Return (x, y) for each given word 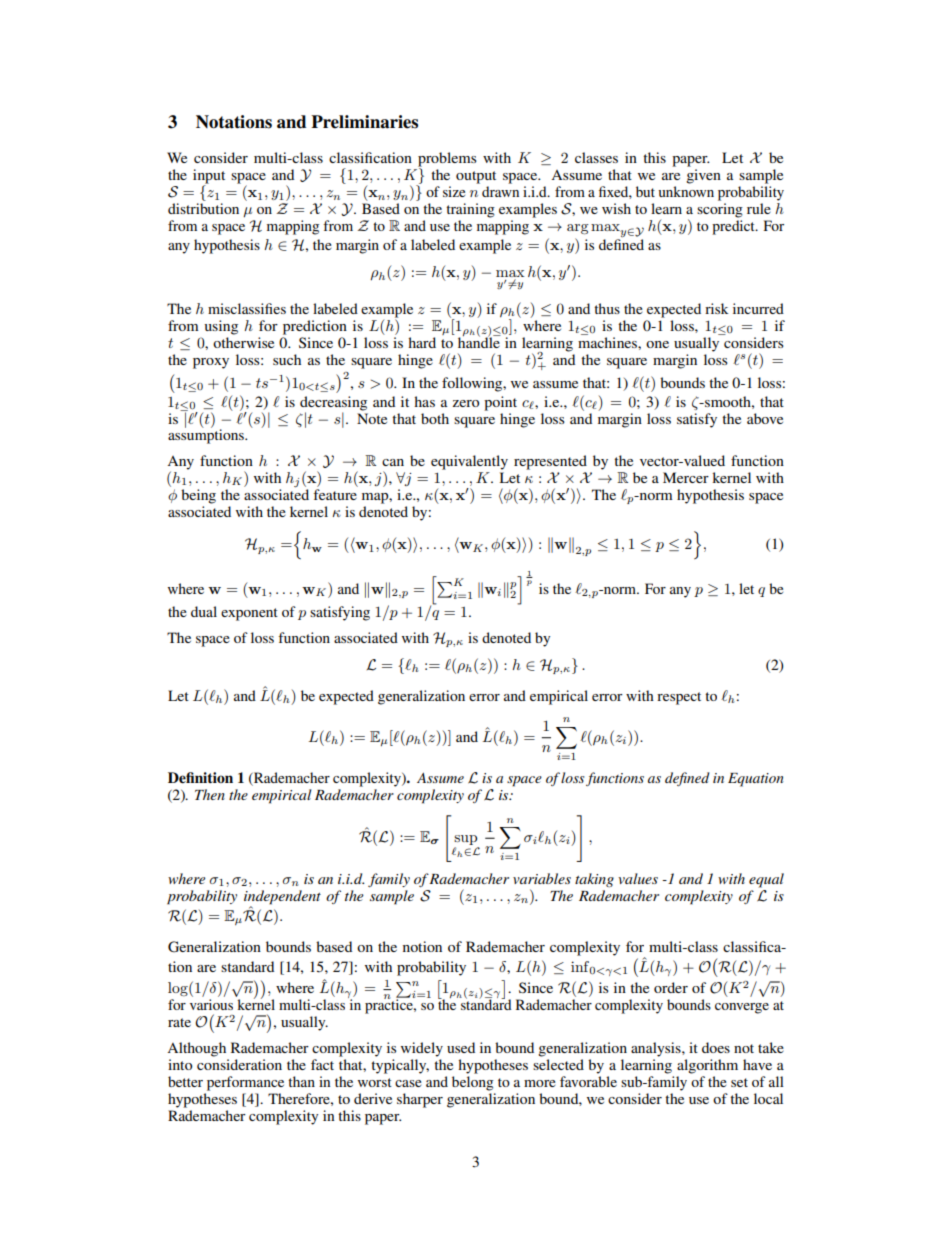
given (703, 176)
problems (447, 160)
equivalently (469, 462)
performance (245, 1083)
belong (473, 1083)
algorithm (707, 1066)
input (209, 177)
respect (679, 698)
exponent (249, 614)
